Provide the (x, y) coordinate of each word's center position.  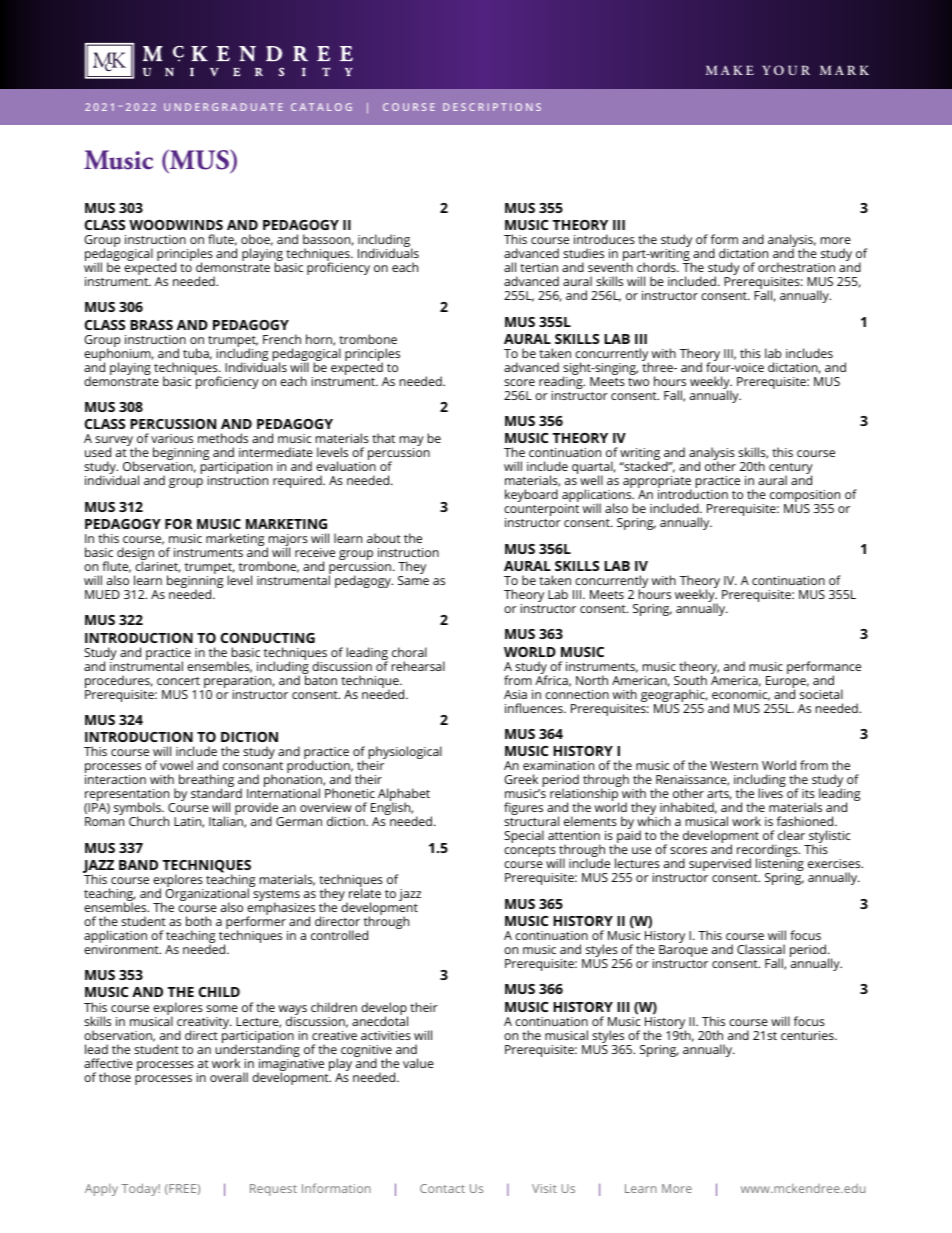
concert (178, 681)
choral (409, 652)
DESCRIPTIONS (492, 107)
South (690, 680)
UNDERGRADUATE (223, 107)
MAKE (730, 70)
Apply (101, 1190)
